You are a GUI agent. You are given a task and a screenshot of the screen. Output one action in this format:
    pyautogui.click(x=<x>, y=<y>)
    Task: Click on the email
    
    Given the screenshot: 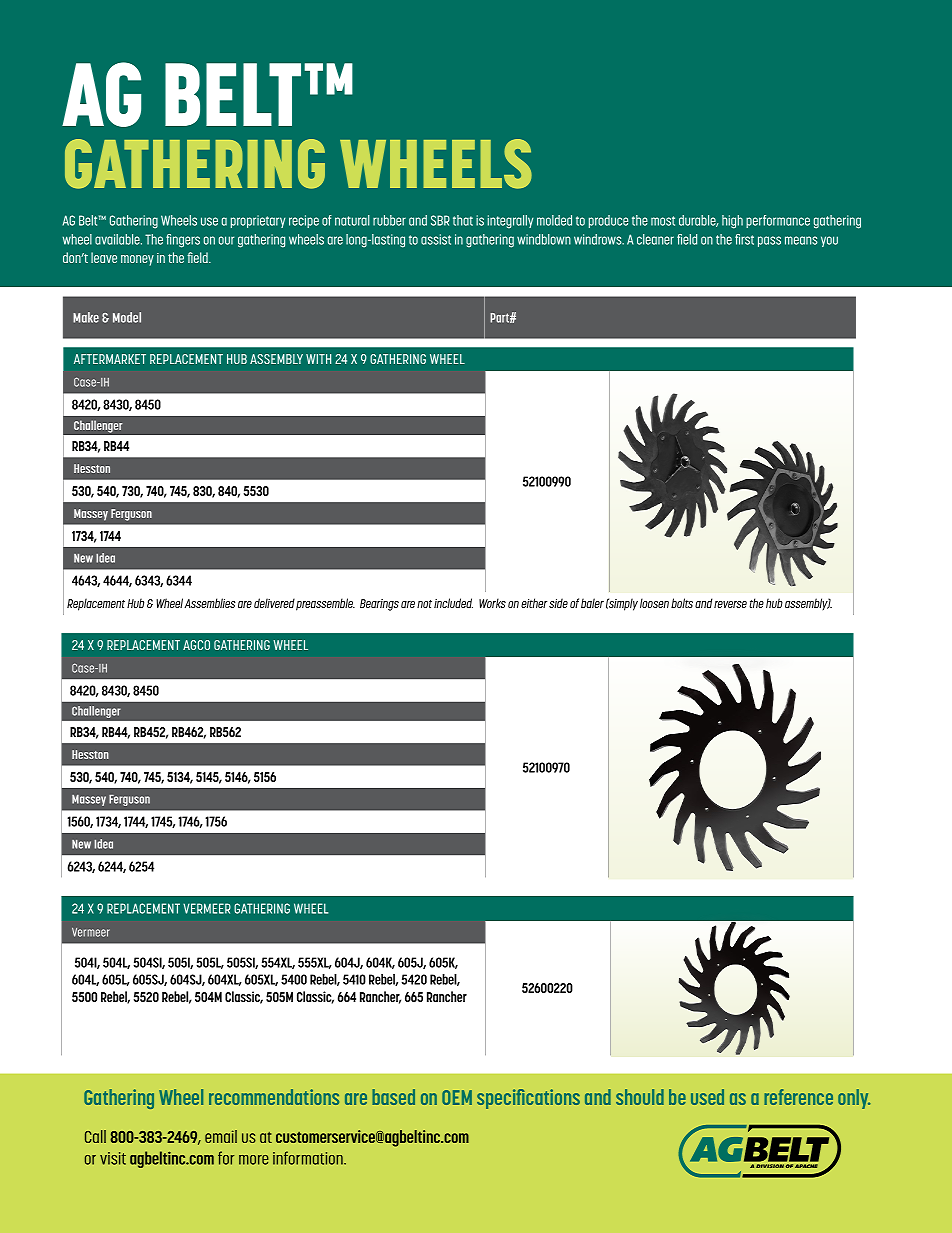 What is the action you would take?
    pyautogui.click(x=221, y=1136)
